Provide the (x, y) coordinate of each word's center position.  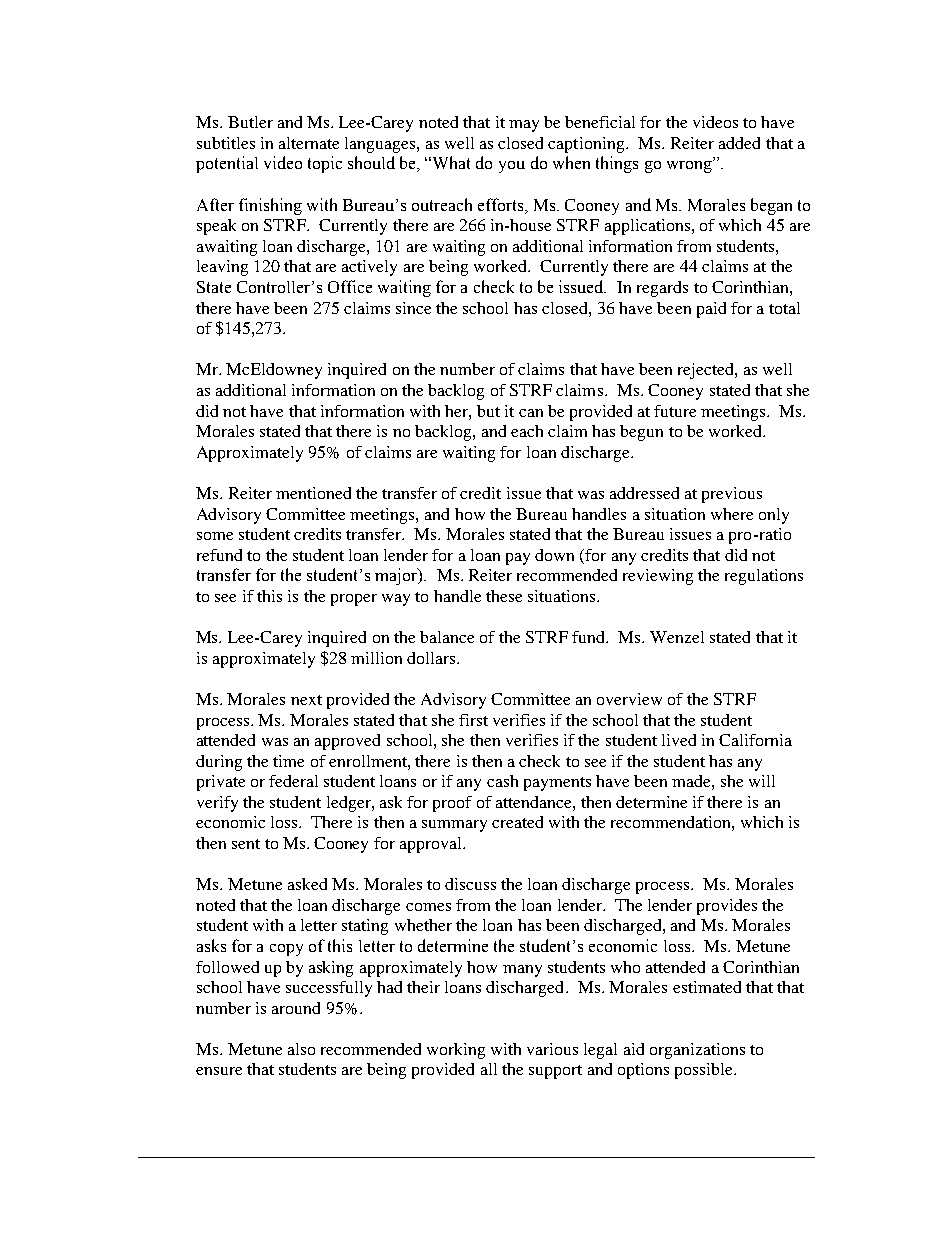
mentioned (313, 493)
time (288, 761)
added (739, 143)
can (531, 413)
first (473, 720)
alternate (309, 143)
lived (679, 740)
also (301, 1049)
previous (732, 495)
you (512, 167)
